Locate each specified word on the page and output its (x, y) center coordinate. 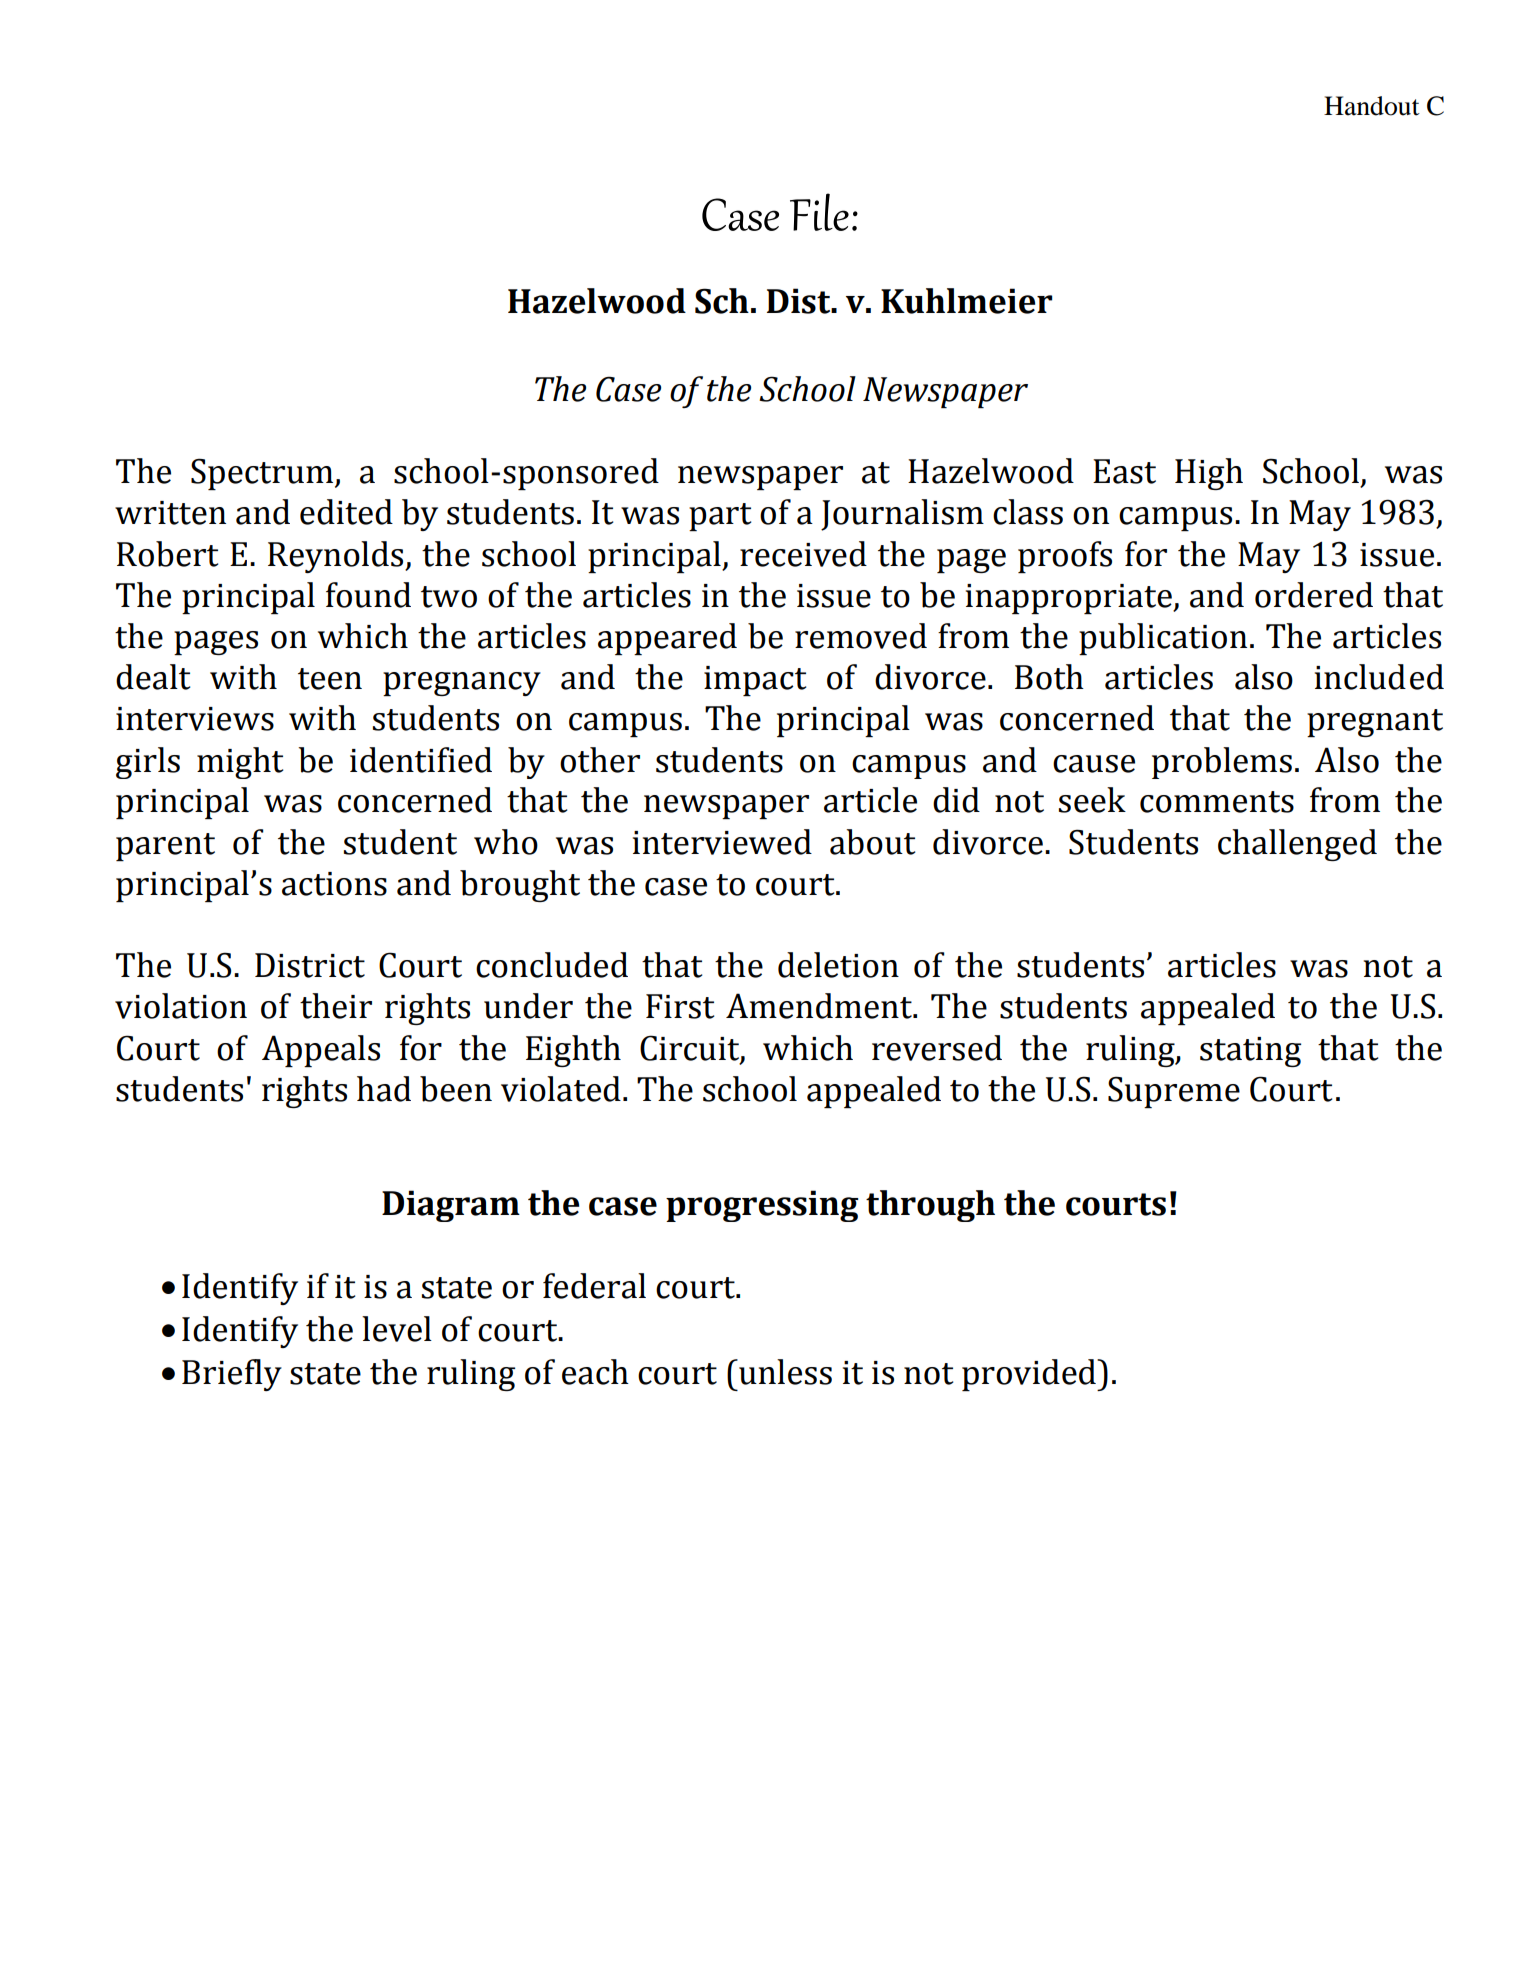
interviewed (722, 842)
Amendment (820, 1006)
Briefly (232, 1375)
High (1209, 474)
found (368, 595)
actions (334, 884)
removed (861, 636)
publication (1163, 639)
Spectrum (263, 474)
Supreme (1174, 1092)
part (720, 517)
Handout (1372, 106)
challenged (1297, 845)
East (1124, 471)
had (384, 1089)
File (819, 212)
